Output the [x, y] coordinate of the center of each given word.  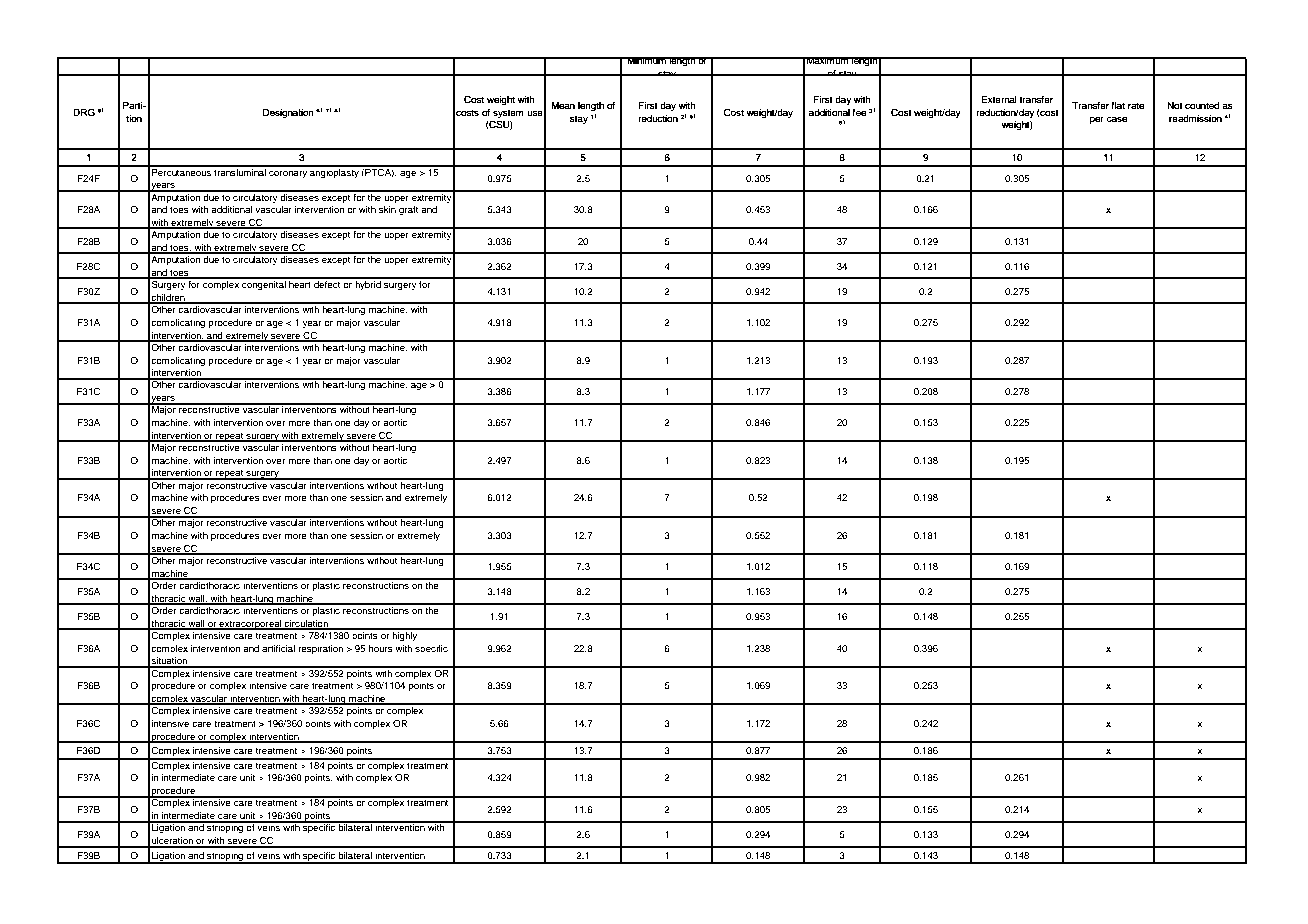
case [1117, 119]
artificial [278, 648]
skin [387, 209]
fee [859, 112]
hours [381, 648]
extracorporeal [251, 625]
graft [409, 210]
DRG [84, 112]
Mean [563, 105]
